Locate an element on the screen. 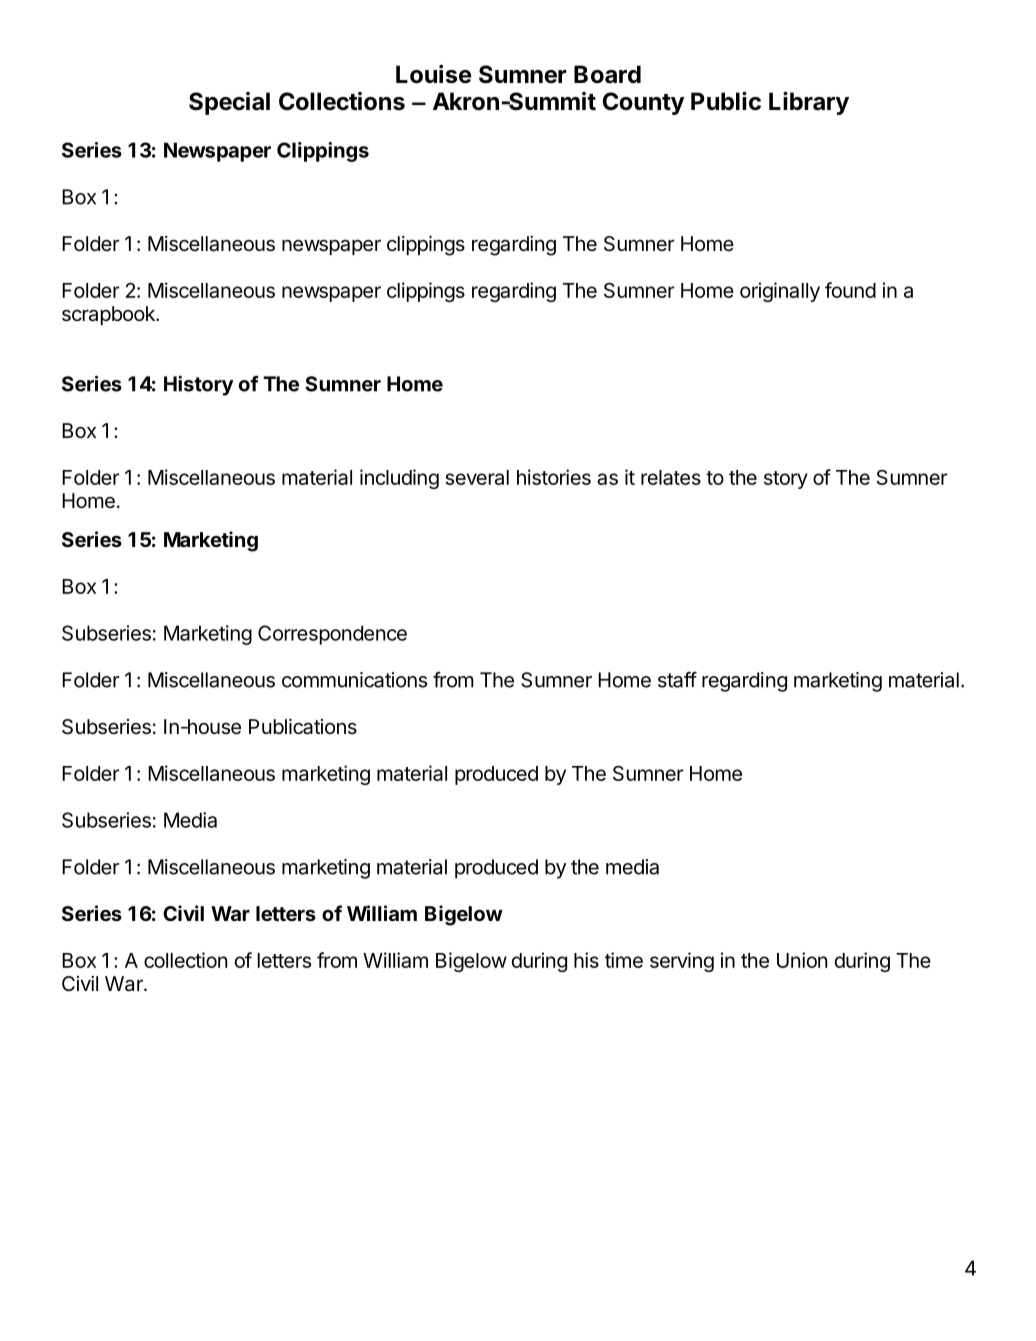 The height and width of the screenshot is (1341, 1036). time is located at coordinates (624, 960).
